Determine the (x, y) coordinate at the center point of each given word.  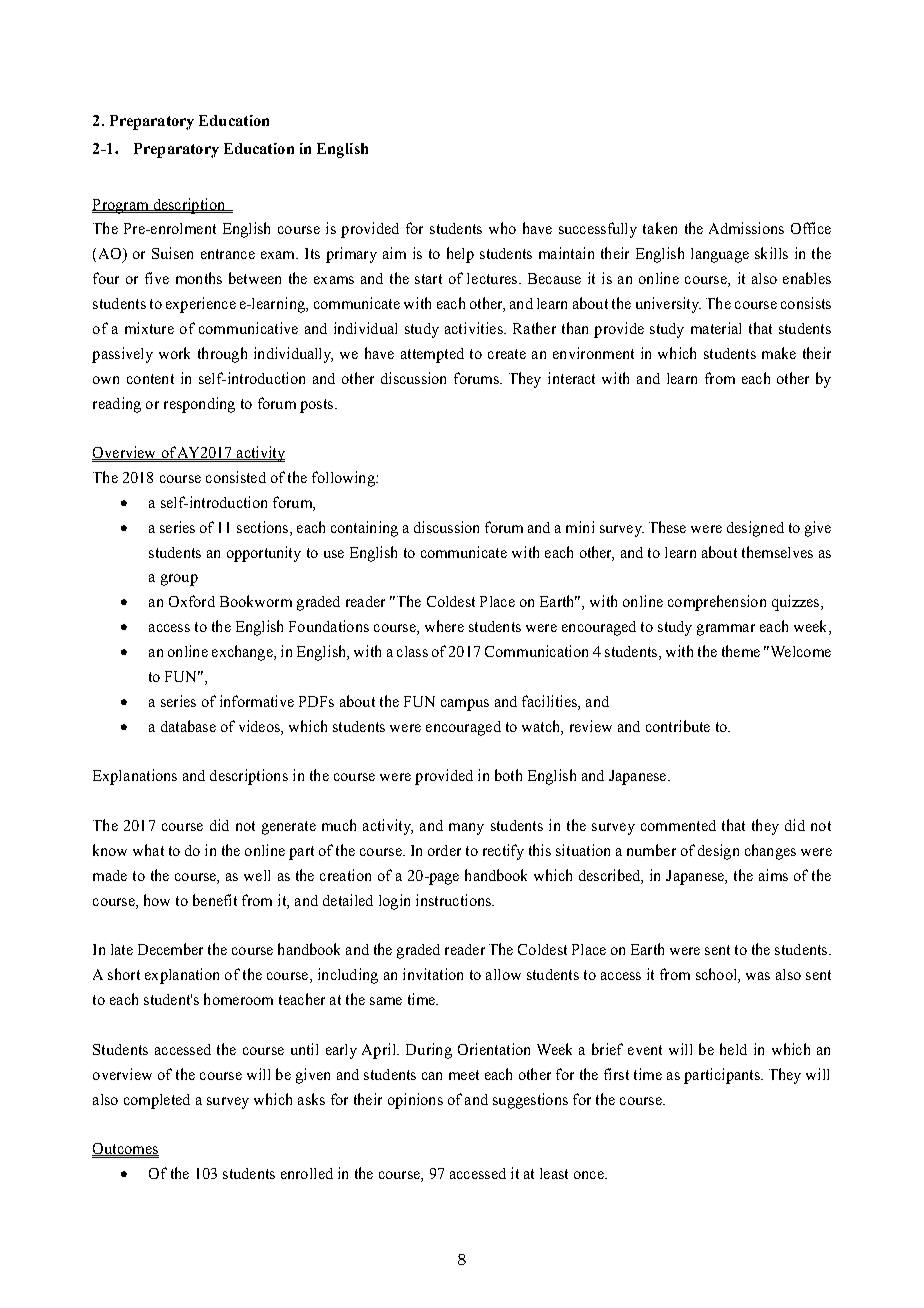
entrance (228, 254)
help (460, 255)
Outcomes (125, 1149)
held (733, 1049)
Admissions (746, 228)
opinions (415, 1101)
